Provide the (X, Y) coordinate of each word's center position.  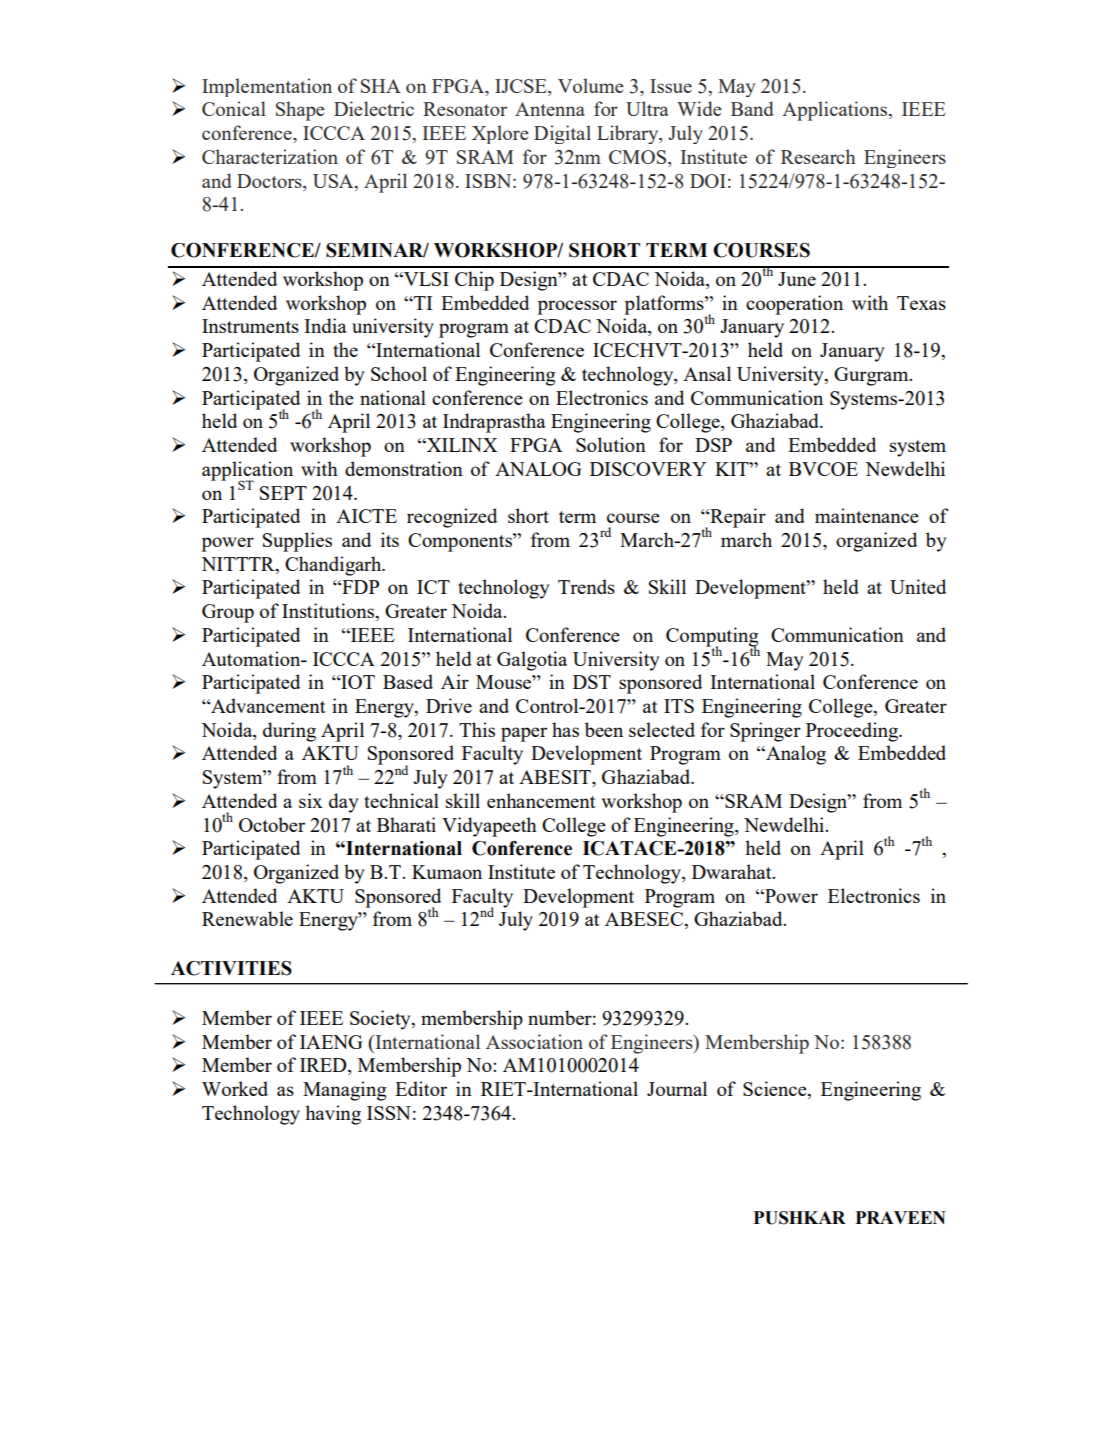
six (311, 800)
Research (818, 156)
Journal (677, 1088)
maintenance (867, 515)
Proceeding (853, 732)
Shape (300, 111)
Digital (562, 134)
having (333, 1115)
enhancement (541, 800)
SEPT (283, 493)
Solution (611, 444)
